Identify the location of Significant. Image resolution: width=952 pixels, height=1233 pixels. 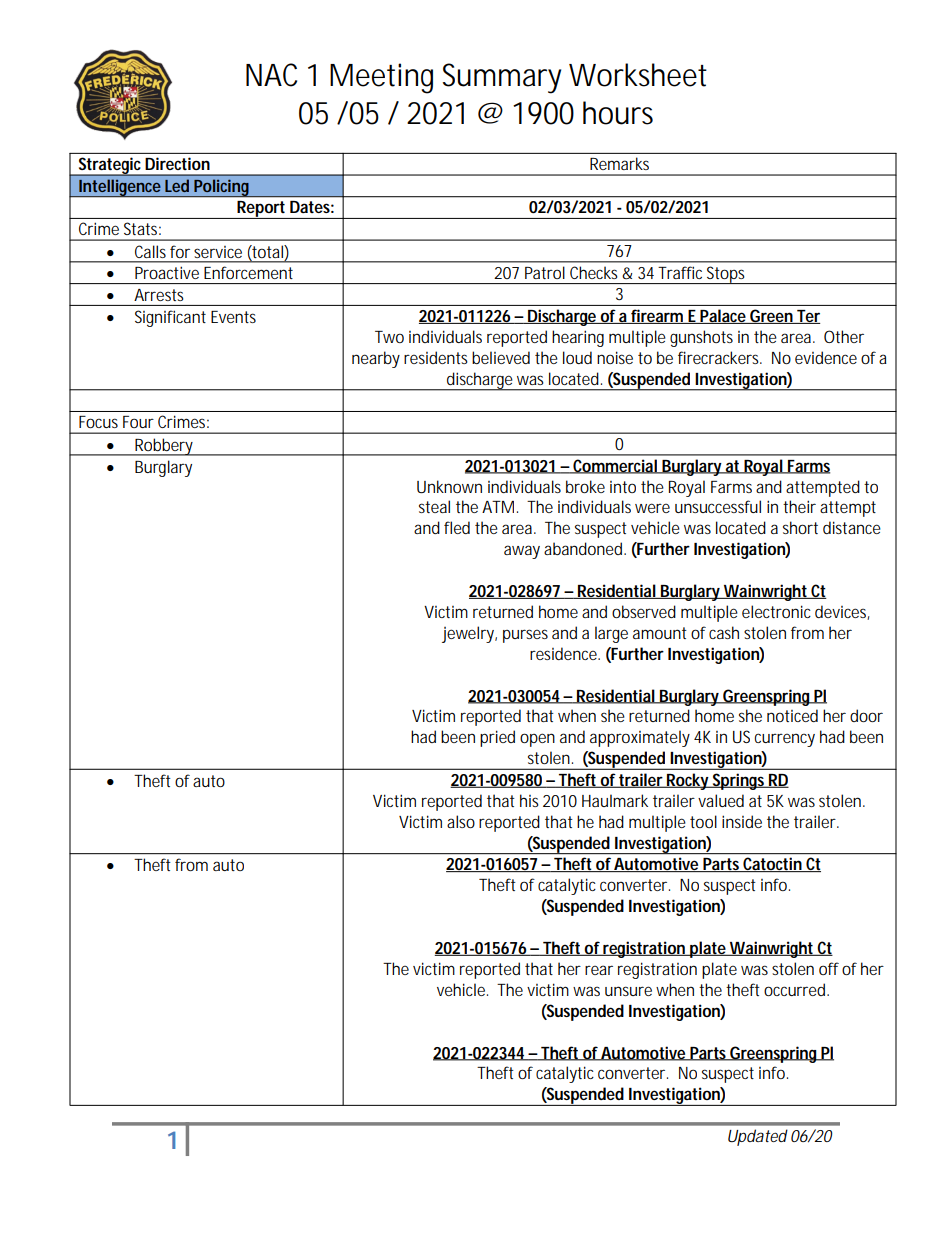
(170, 318).
